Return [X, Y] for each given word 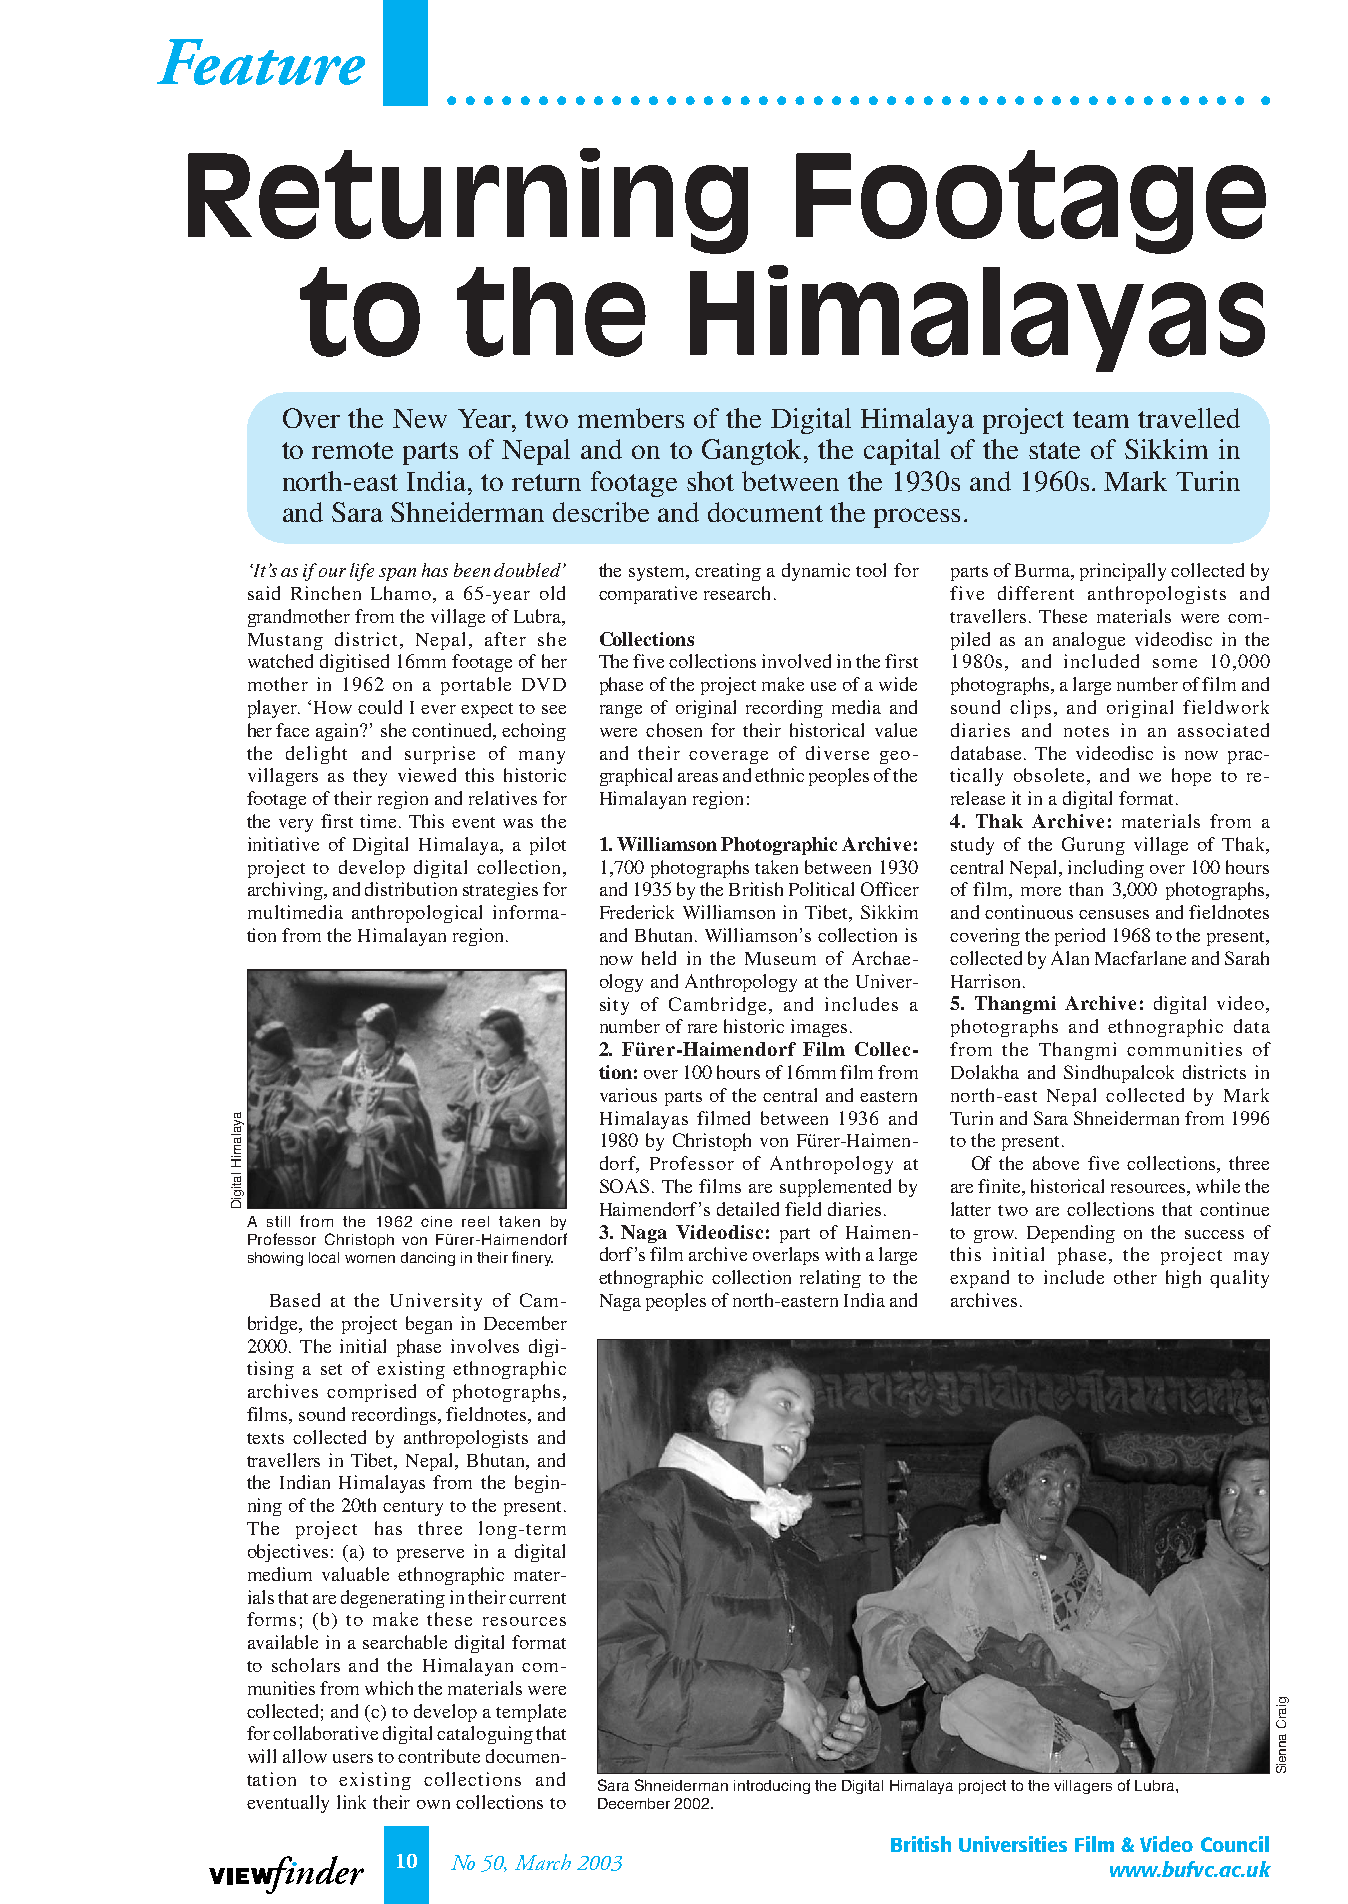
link [351, 1802]
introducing [772, 1787]
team [1101, 419]
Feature [261, 62]
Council [1235, 1844]
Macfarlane [1140, 958]
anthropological [417, 914]
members [631, 418]
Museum [780, 958]
